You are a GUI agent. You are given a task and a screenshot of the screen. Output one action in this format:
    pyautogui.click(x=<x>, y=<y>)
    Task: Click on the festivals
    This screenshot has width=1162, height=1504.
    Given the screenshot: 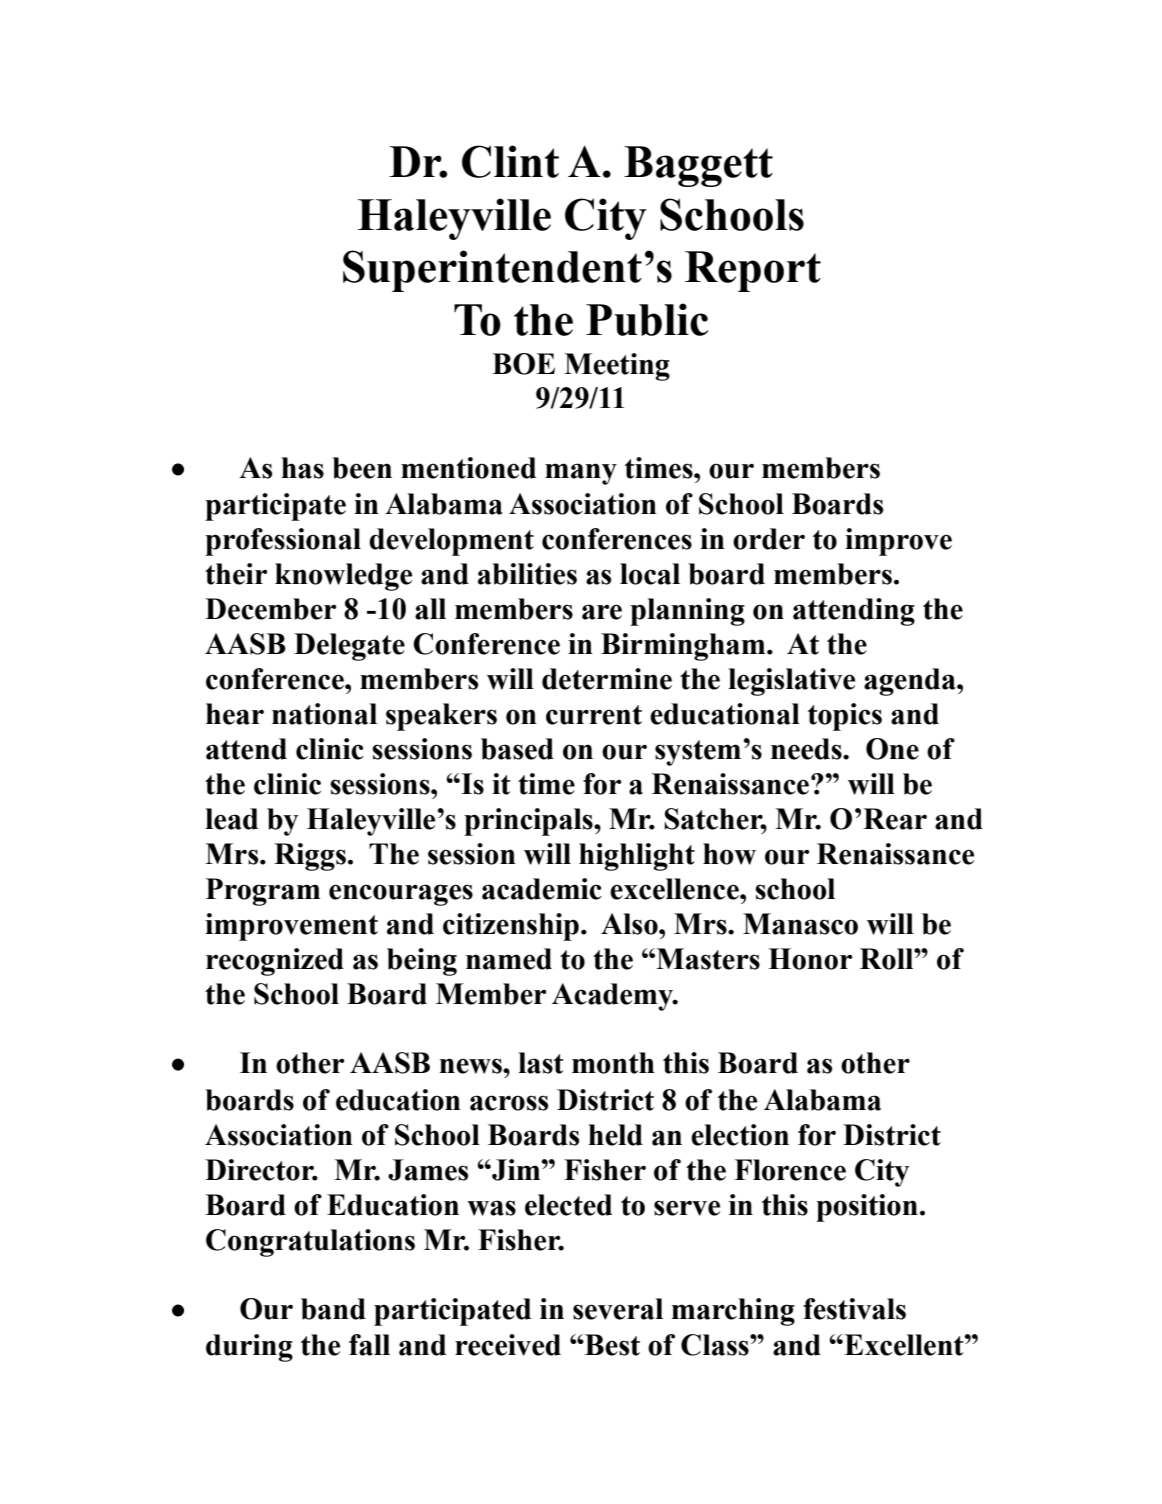 What is the action you would take?
    pyautogui.click(x=854, y=1309)
